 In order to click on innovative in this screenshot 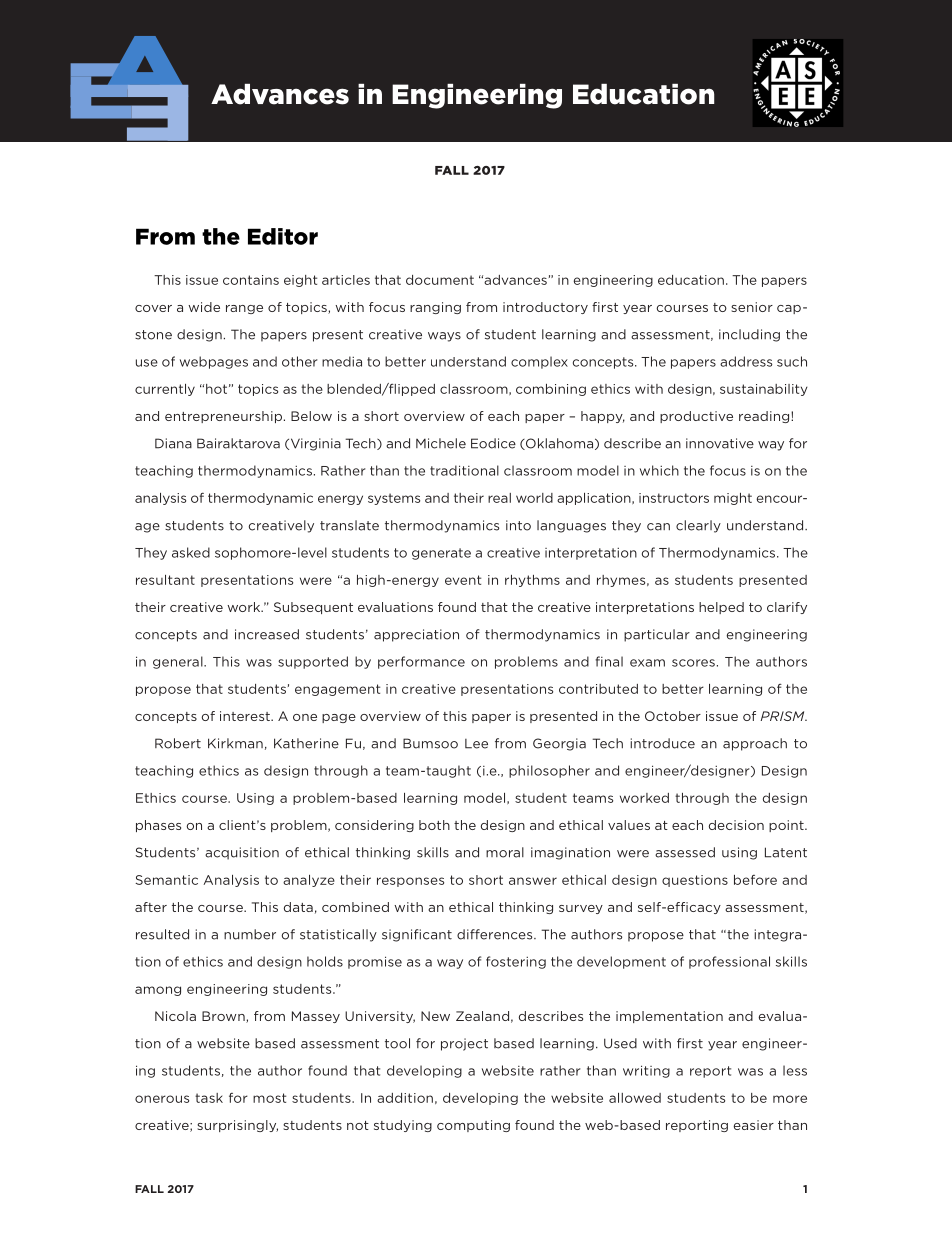, I will do `click(720, 443)`.
